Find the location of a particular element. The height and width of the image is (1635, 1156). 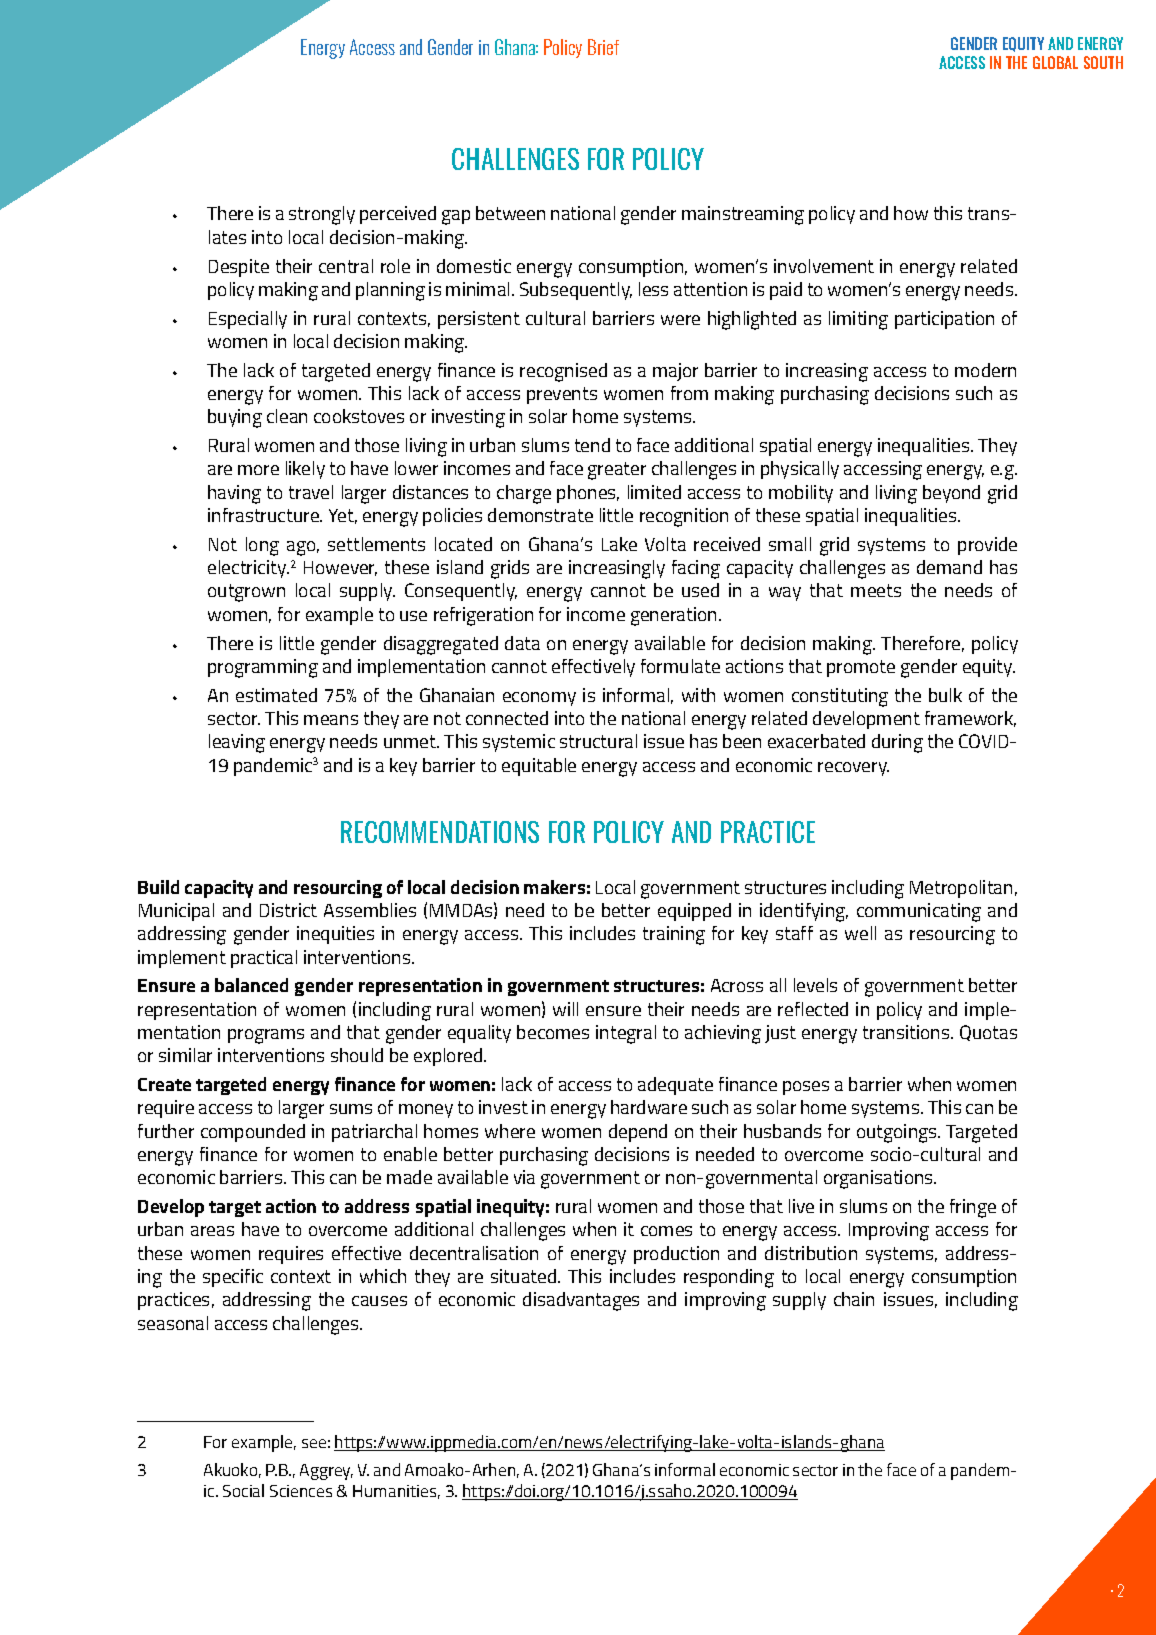

Brief is located at coordinates (603, 47).
